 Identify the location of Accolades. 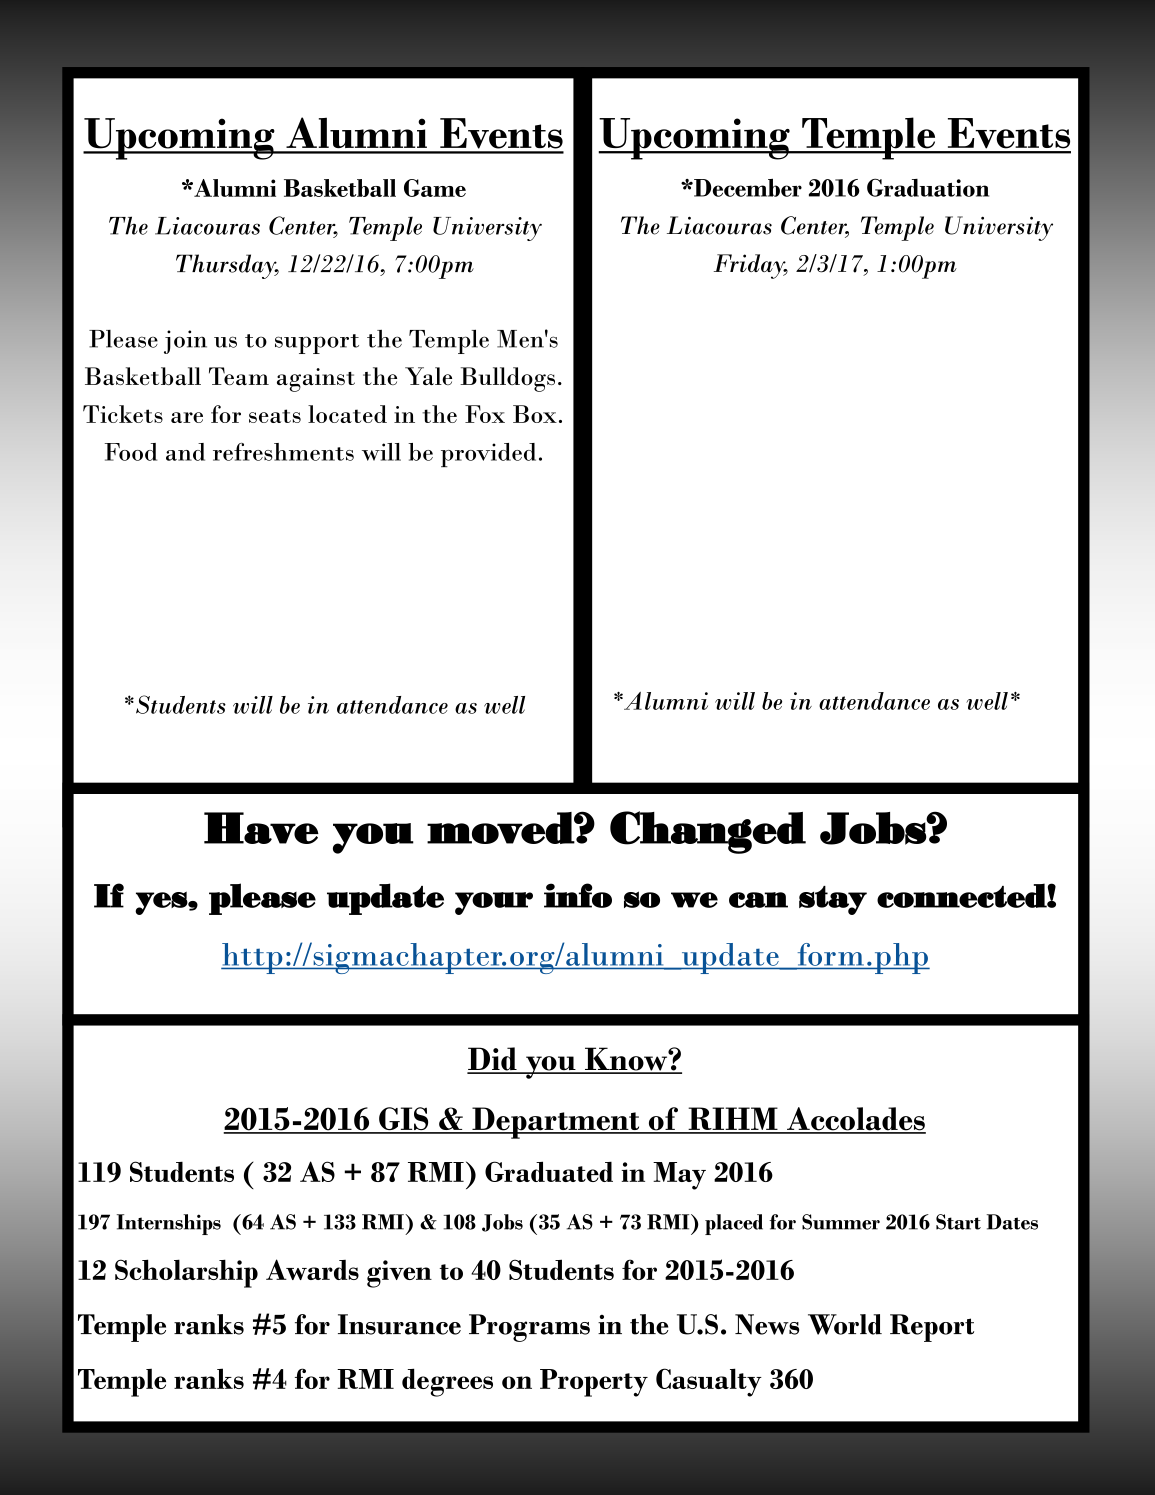
(855, 1120).
